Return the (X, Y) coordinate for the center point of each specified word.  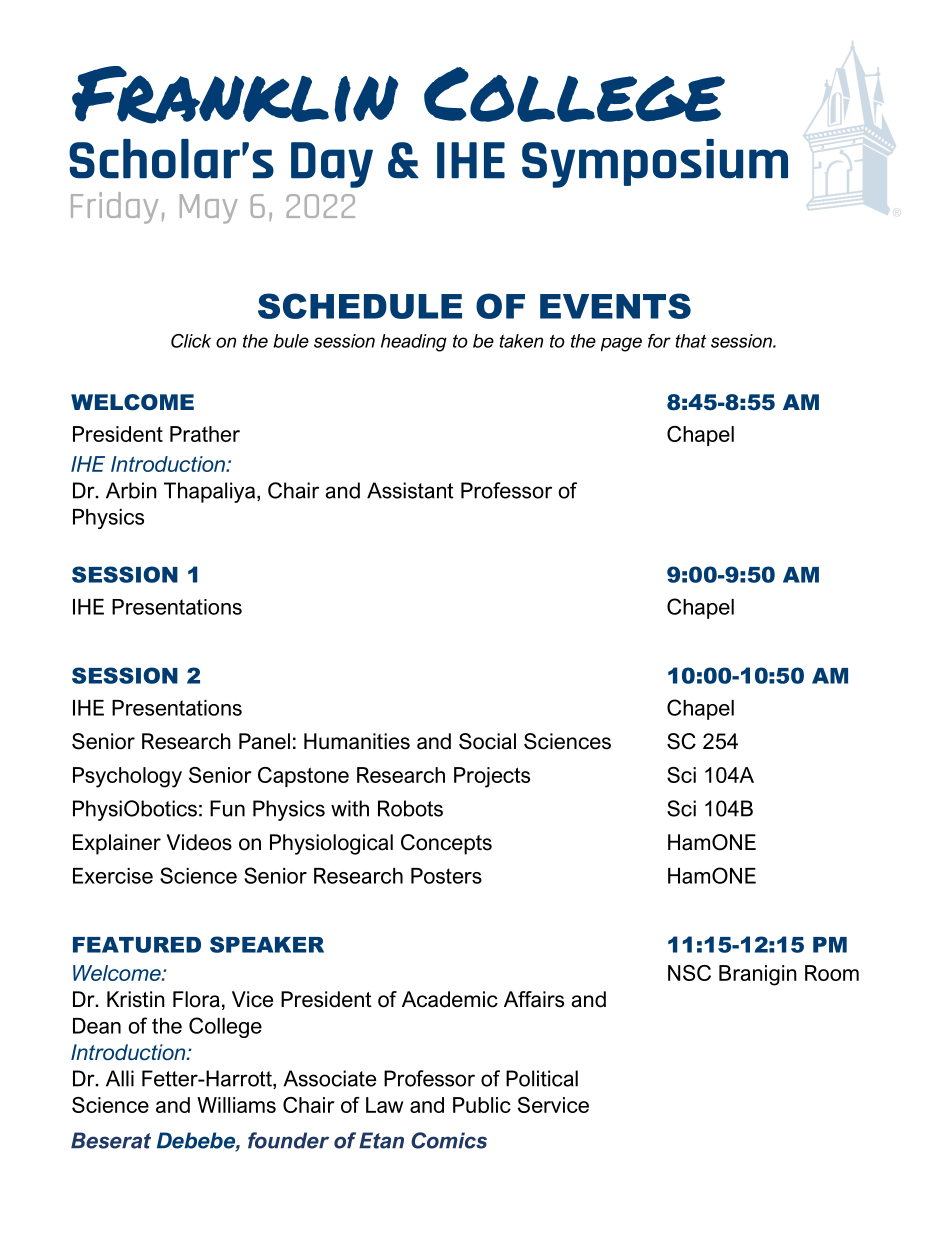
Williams (236, 1105)
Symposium (655, 163)
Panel (264, 741)
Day (332, 165)
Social (487, 741)
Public (482, 1105)
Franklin (235, 95)
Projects (492, 777)
